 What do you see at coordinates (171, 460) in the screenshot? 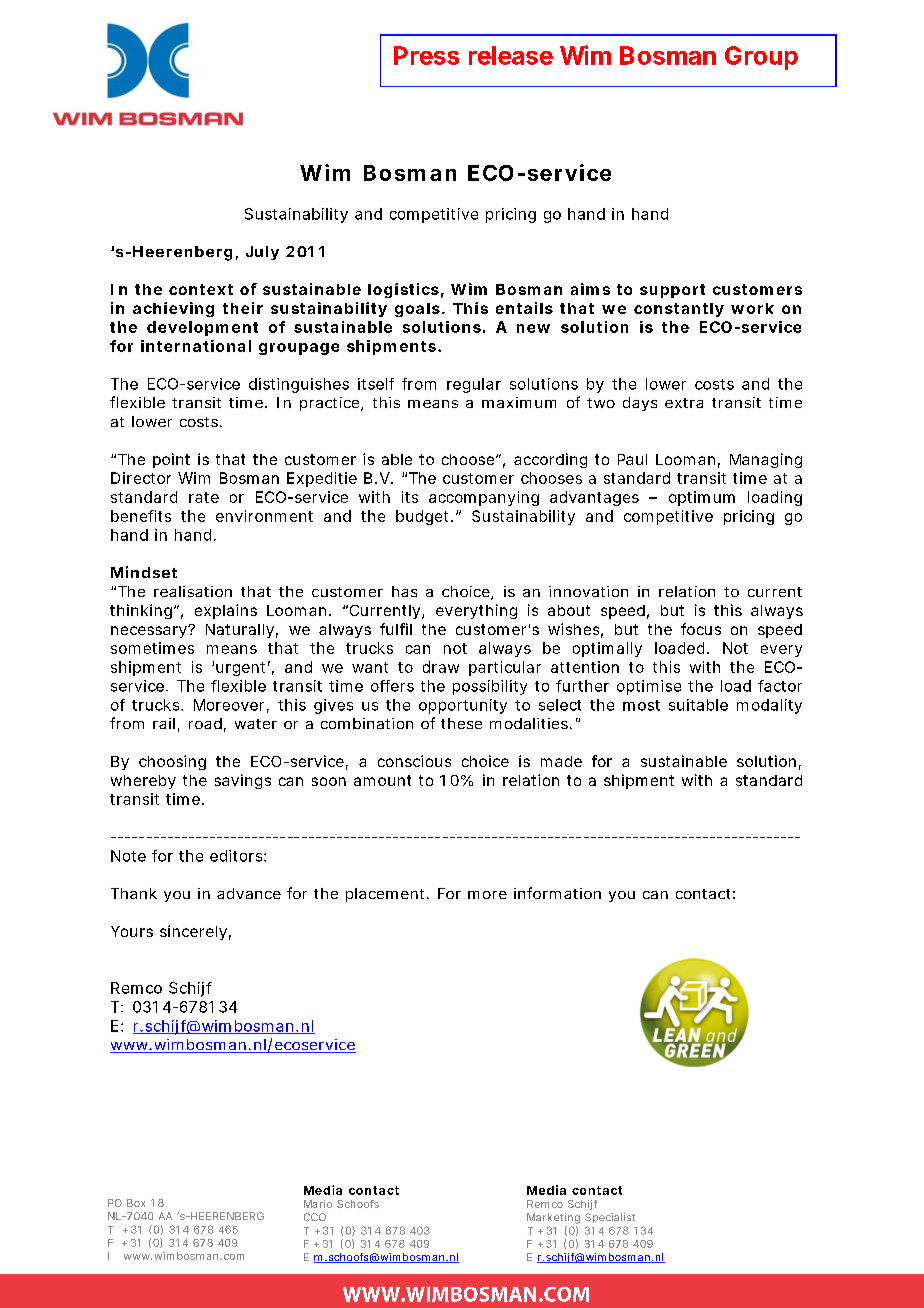
I see `point` at bounding box center [171, 460].
